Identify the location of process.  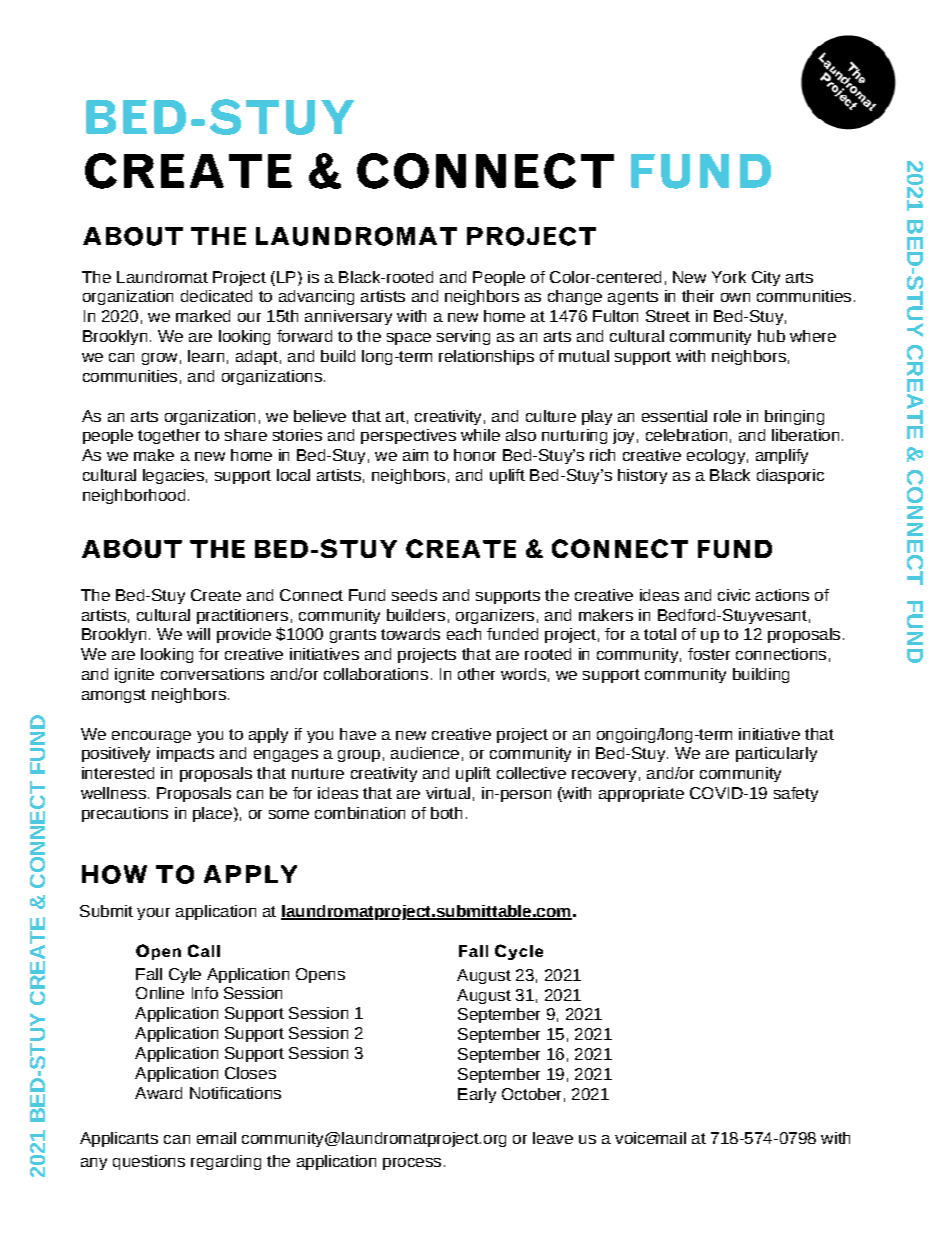
(412, 1164).
